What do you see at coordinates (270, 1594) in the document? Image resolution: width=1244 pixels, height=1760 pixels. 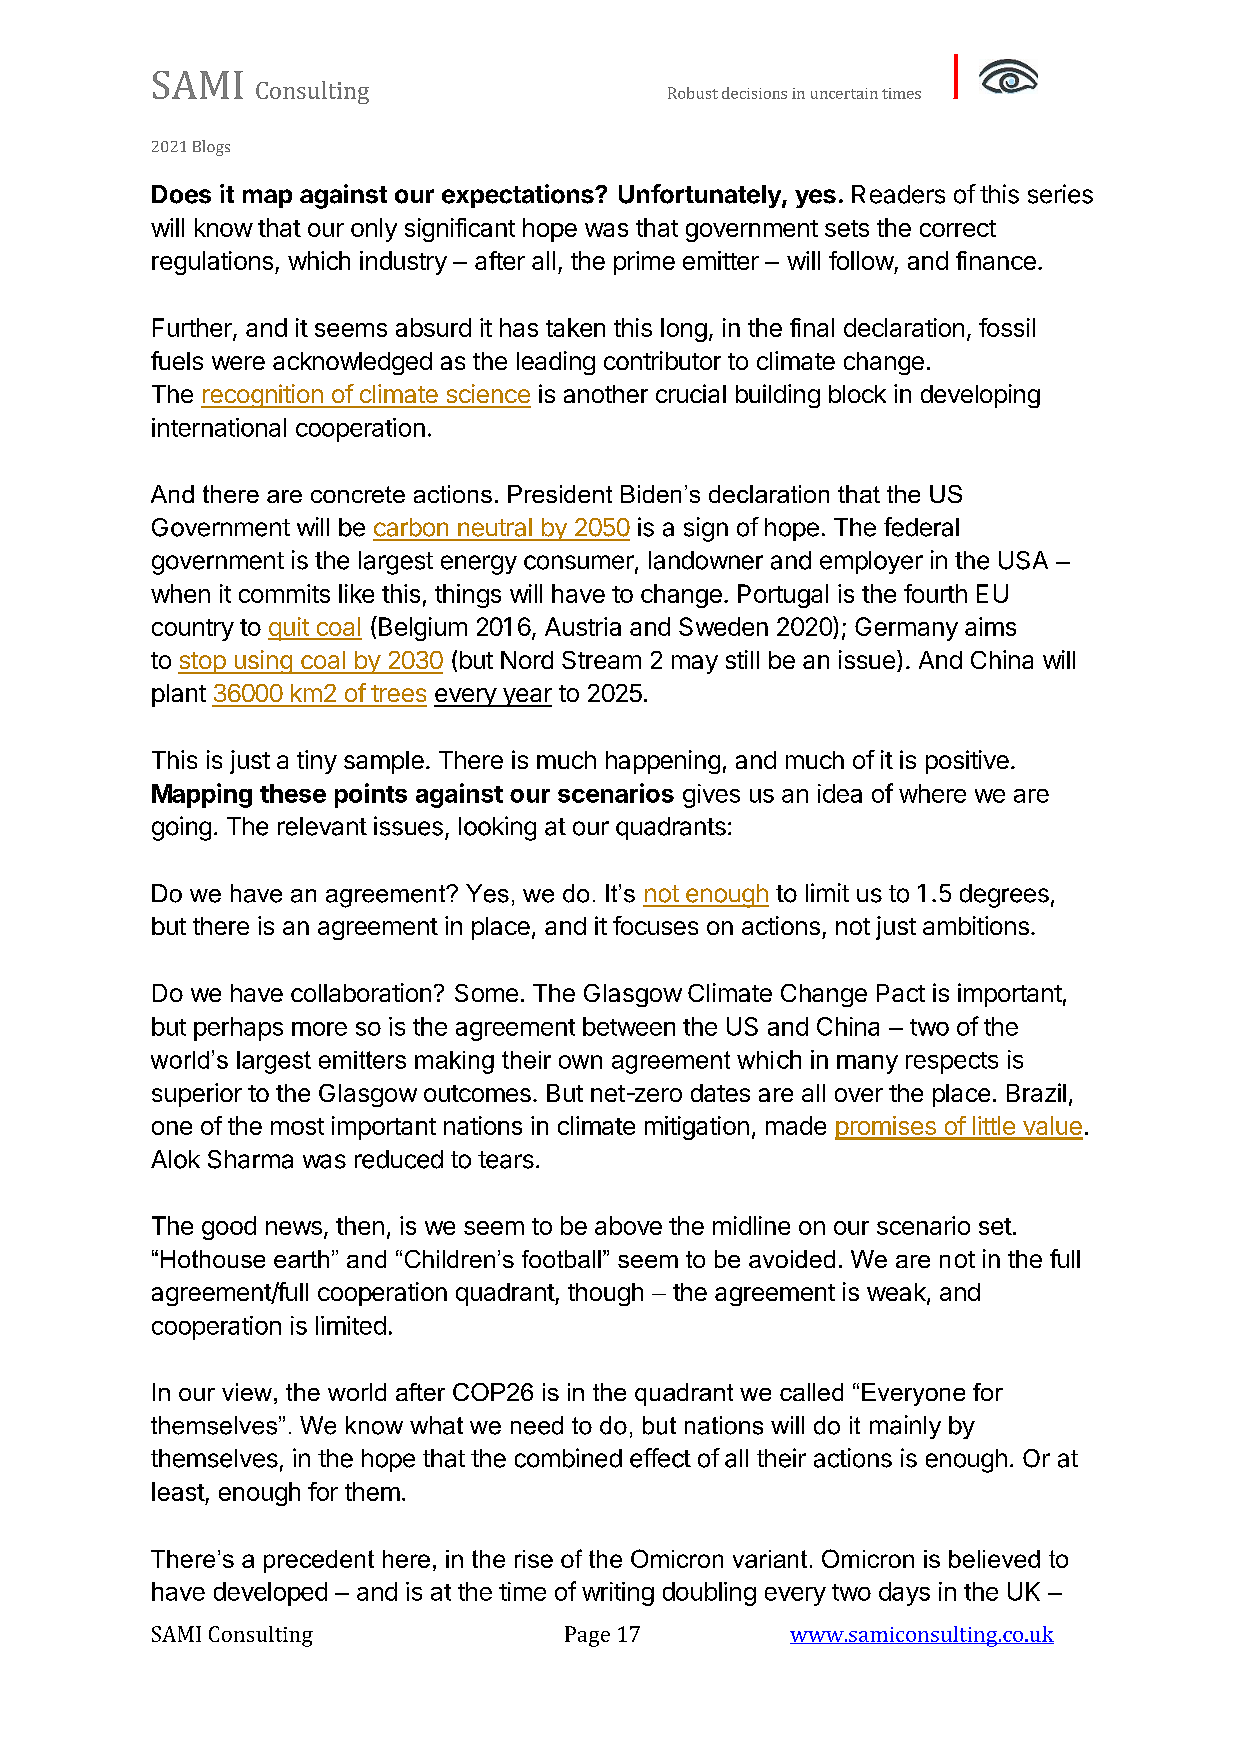 I see `developed` at bounding box center [270, 1594].
